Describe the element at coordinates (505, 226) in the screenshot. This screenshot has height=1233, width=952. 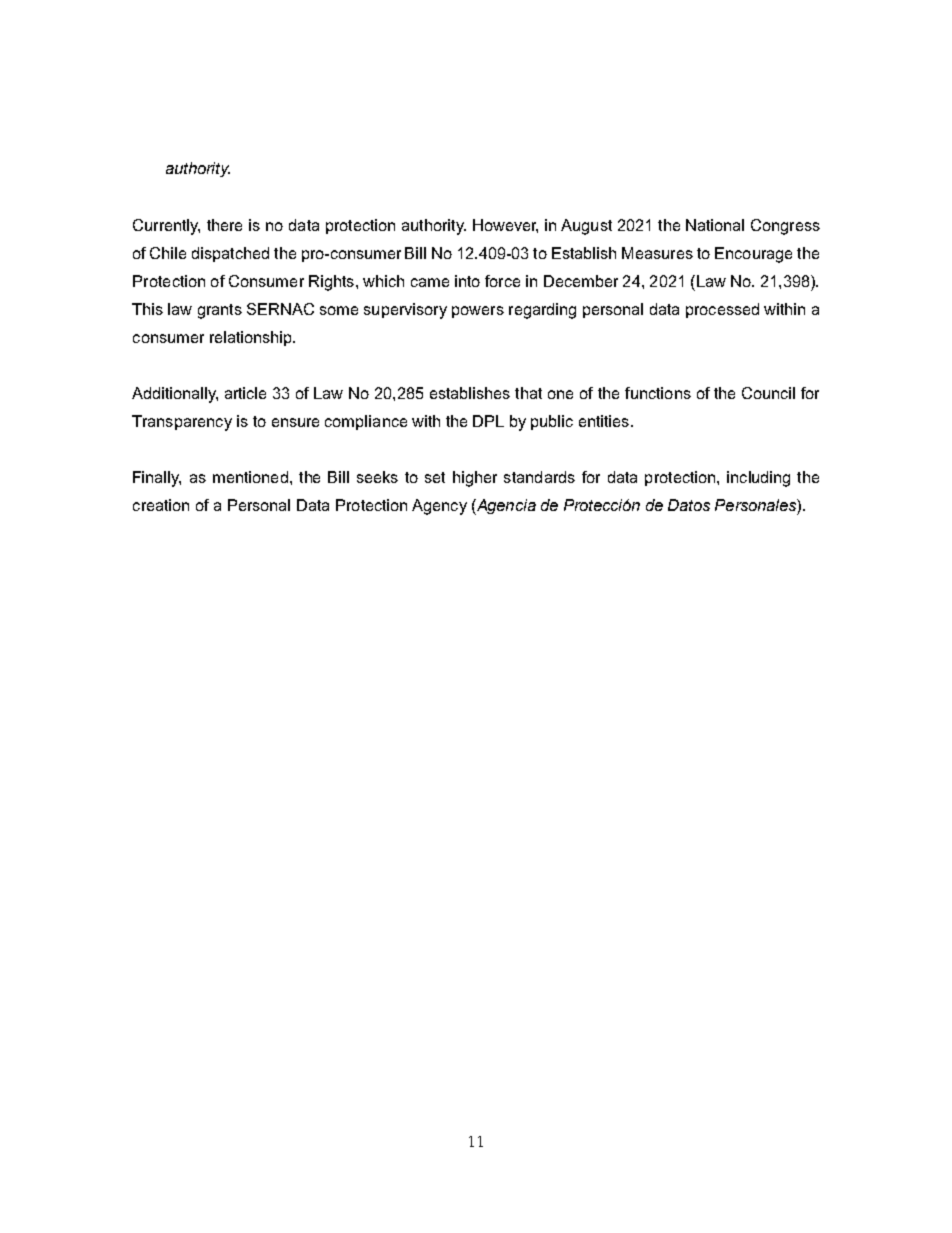
I see `However` at that location.
